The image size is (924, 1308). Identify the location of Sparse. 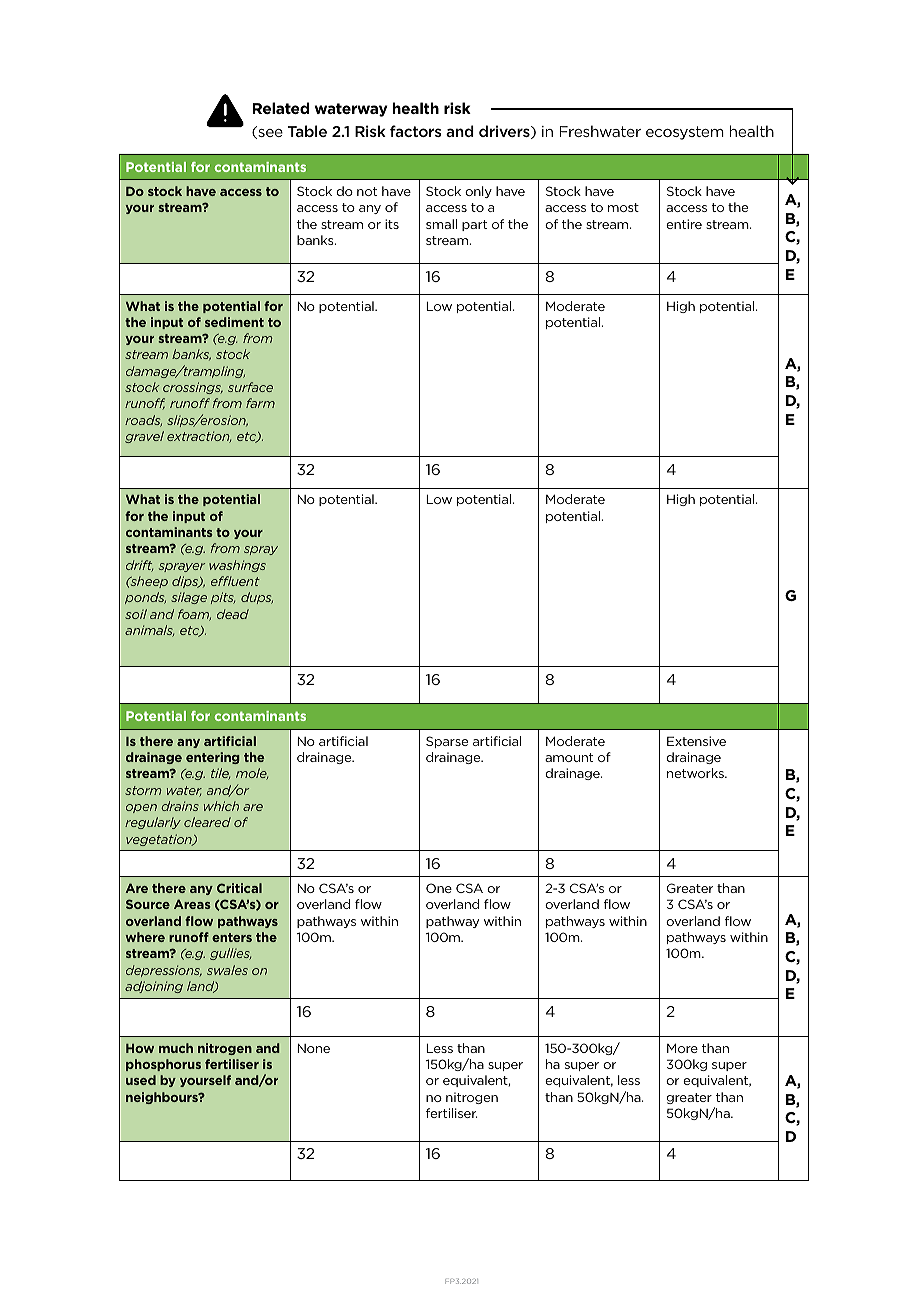
(447, 742).
